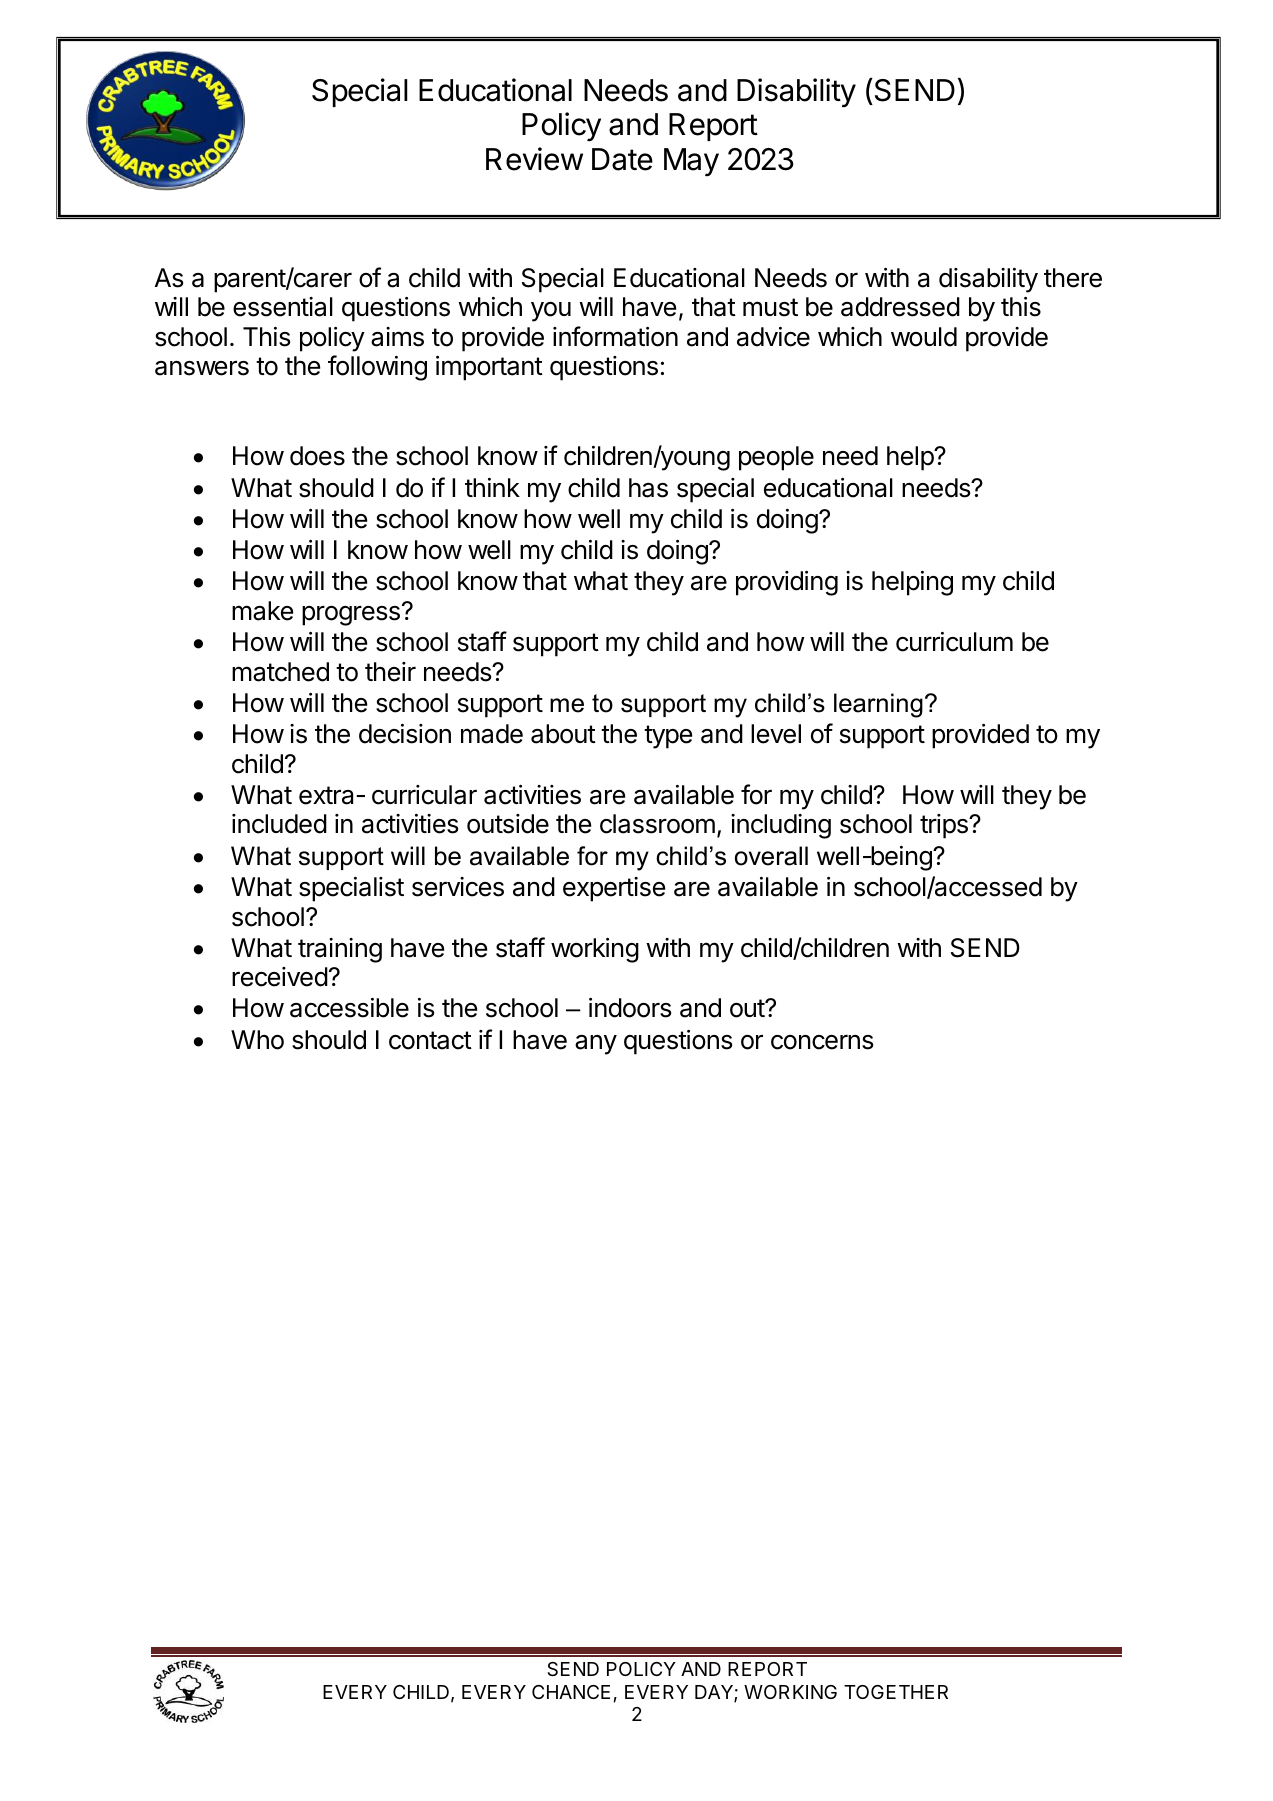  What do you see at coordinates (262, 611) in the document?
I see `make` at bounding box center [262, 611].
